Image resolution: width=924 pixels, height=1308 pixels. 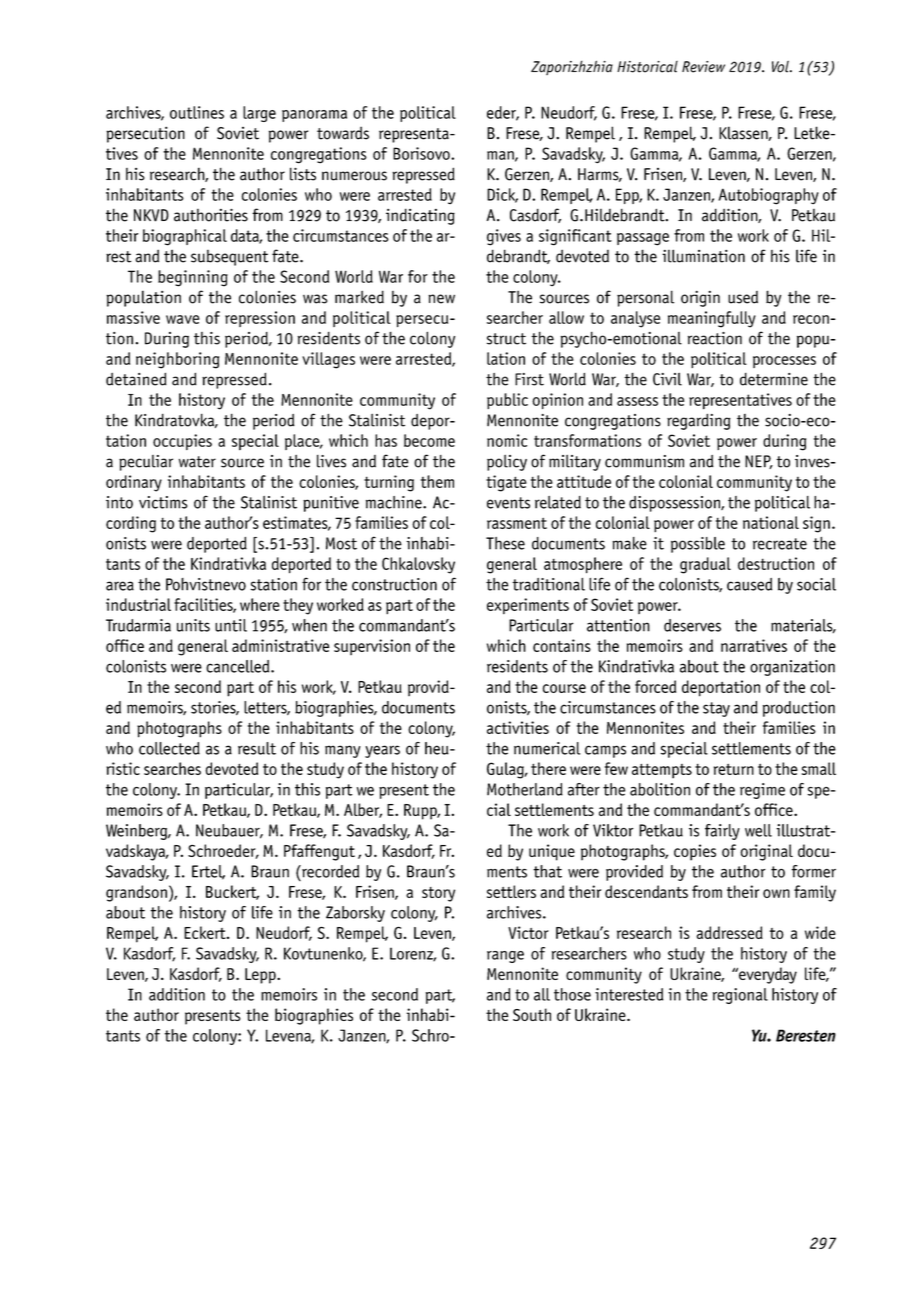 I want to click on public, so click(x=507, y=401).
